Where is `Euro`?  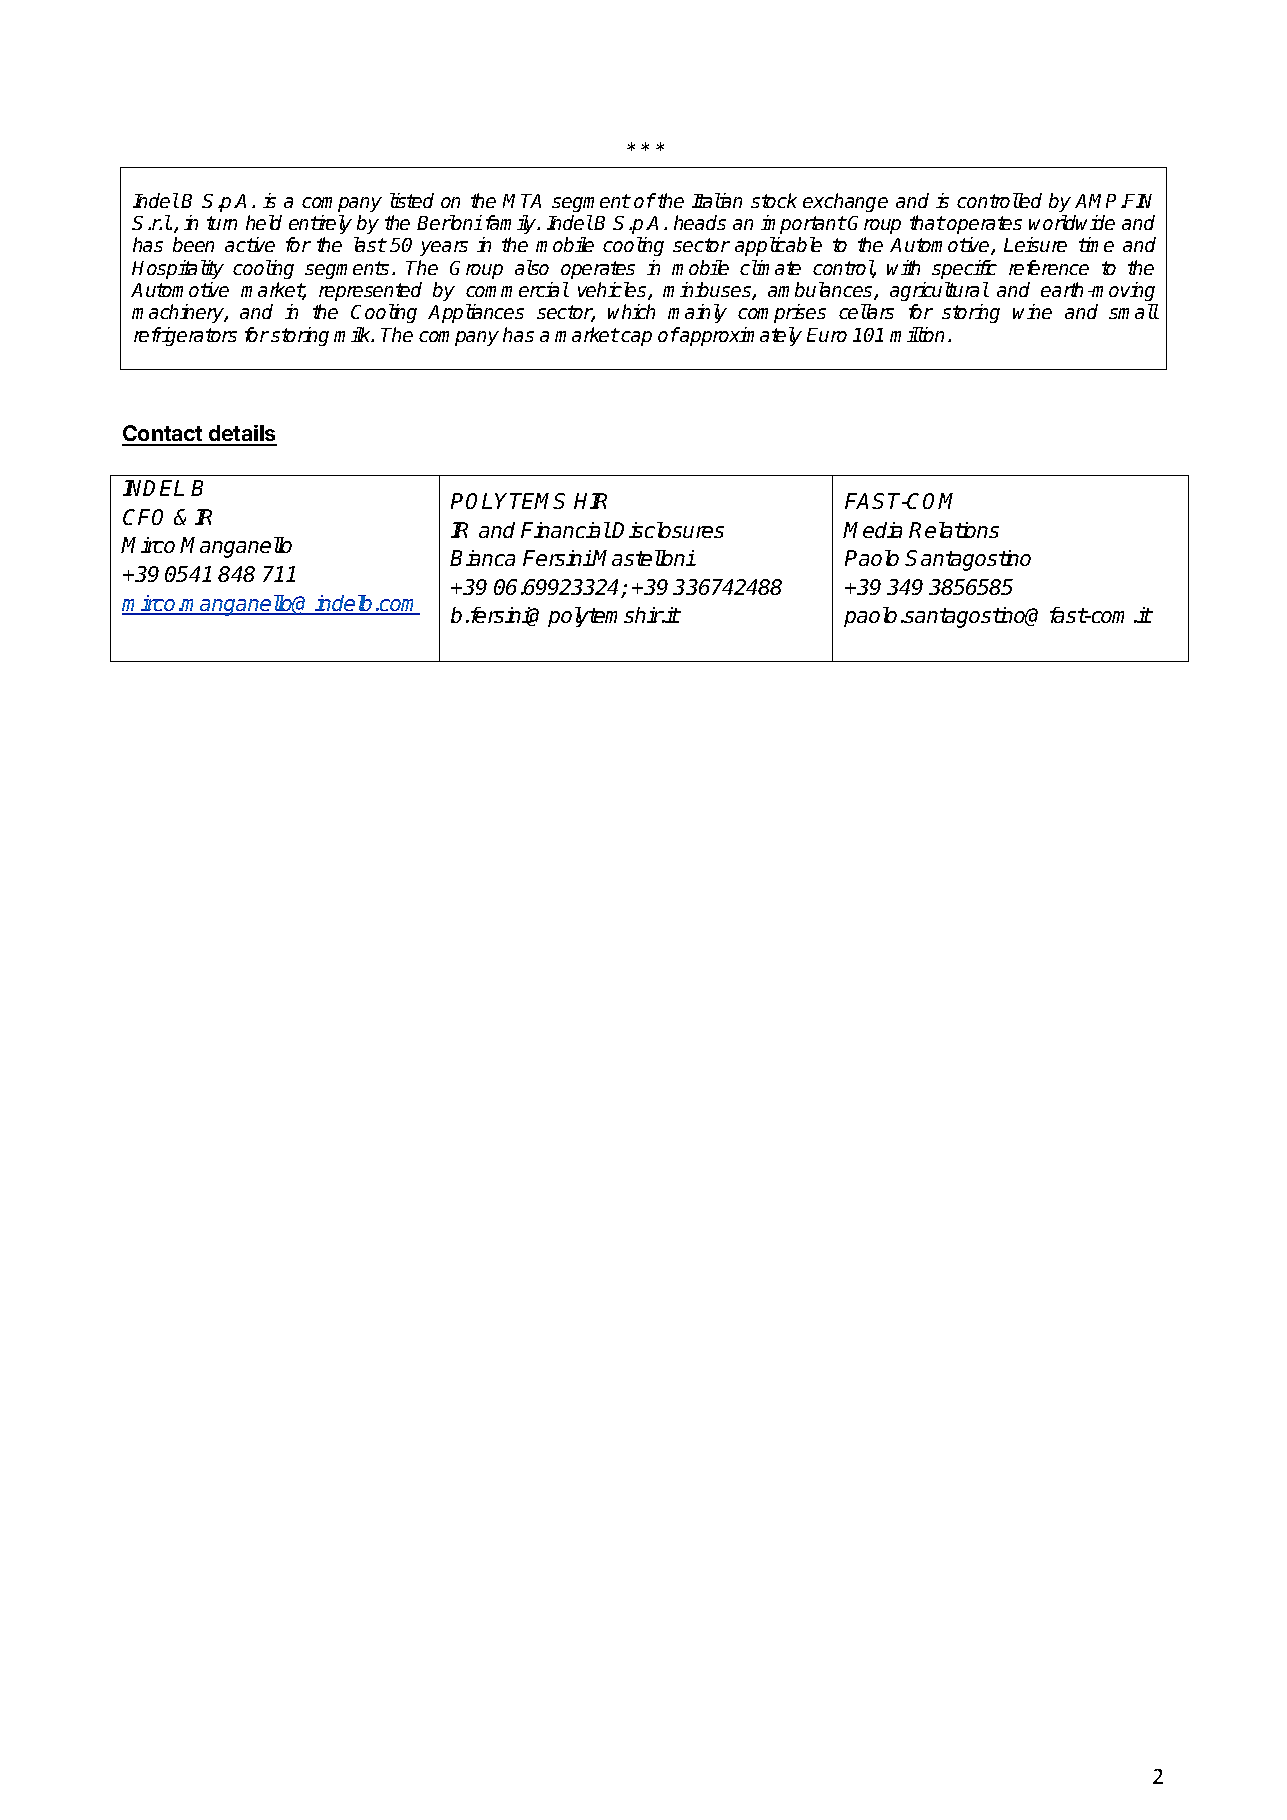 Euro is located at coordinates (827, 335).
